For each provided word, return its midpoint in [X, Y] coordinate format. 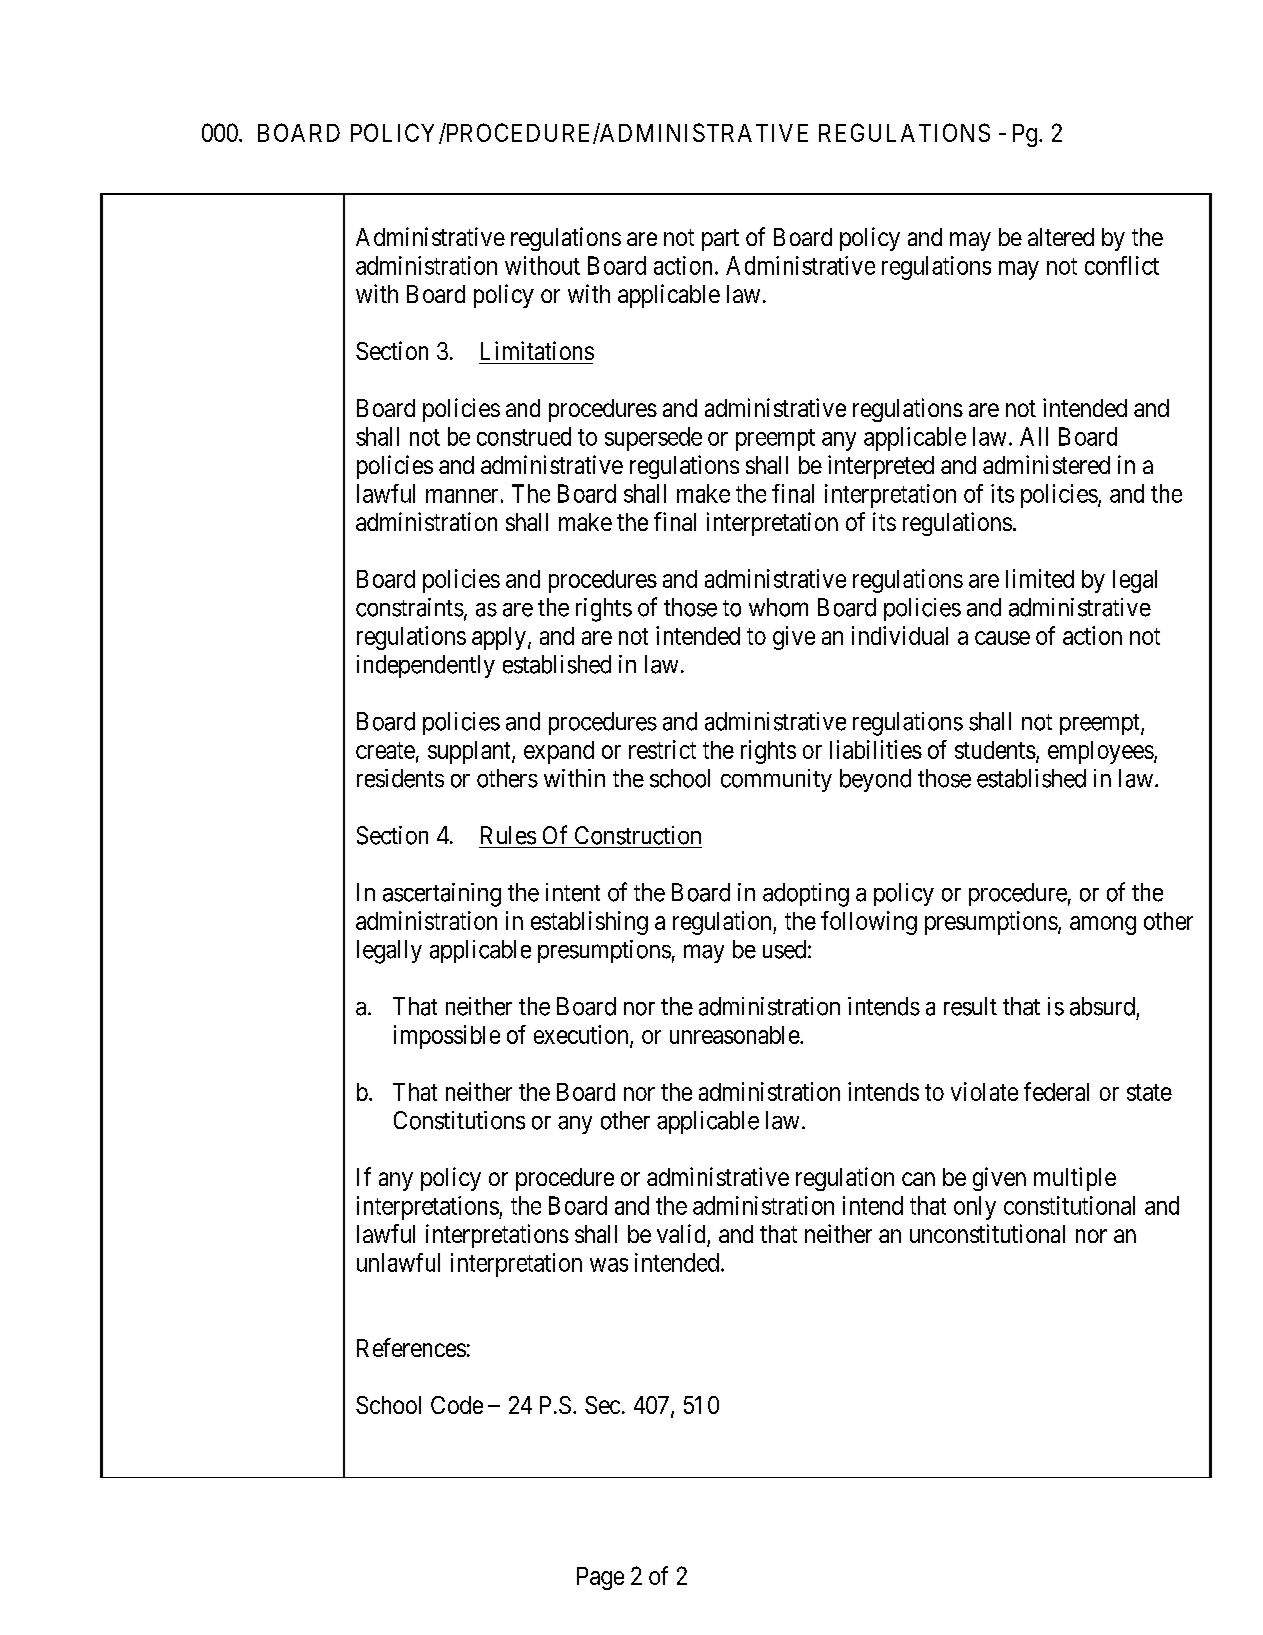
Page [600, 1578]
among [1103, 925]
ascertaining [442, 895]
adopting [806, 895]
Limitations [537, 350]
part [720, 240]
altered [1061, 237]
